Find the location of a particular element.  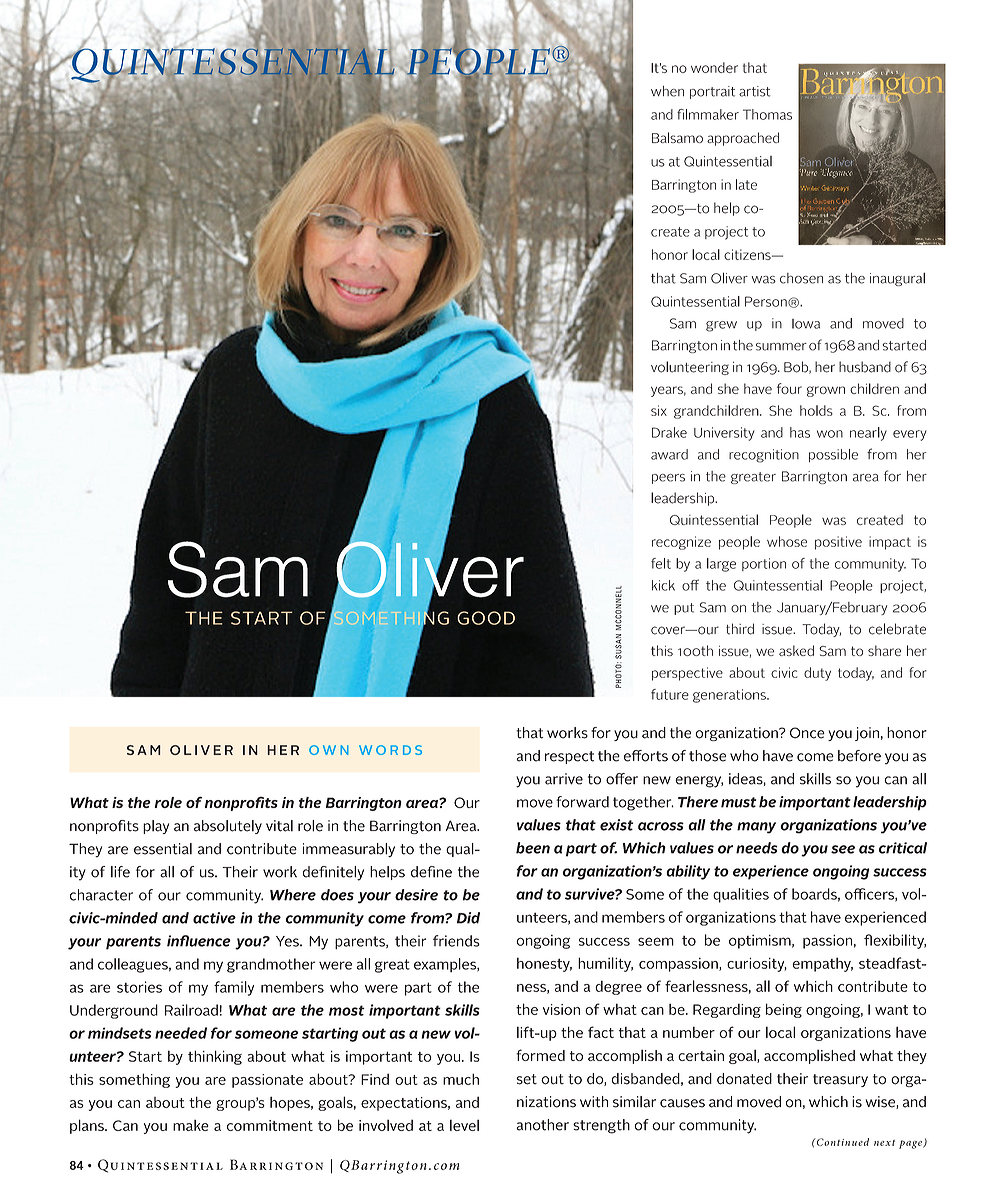

portion is located at coordinates (764, 564).
